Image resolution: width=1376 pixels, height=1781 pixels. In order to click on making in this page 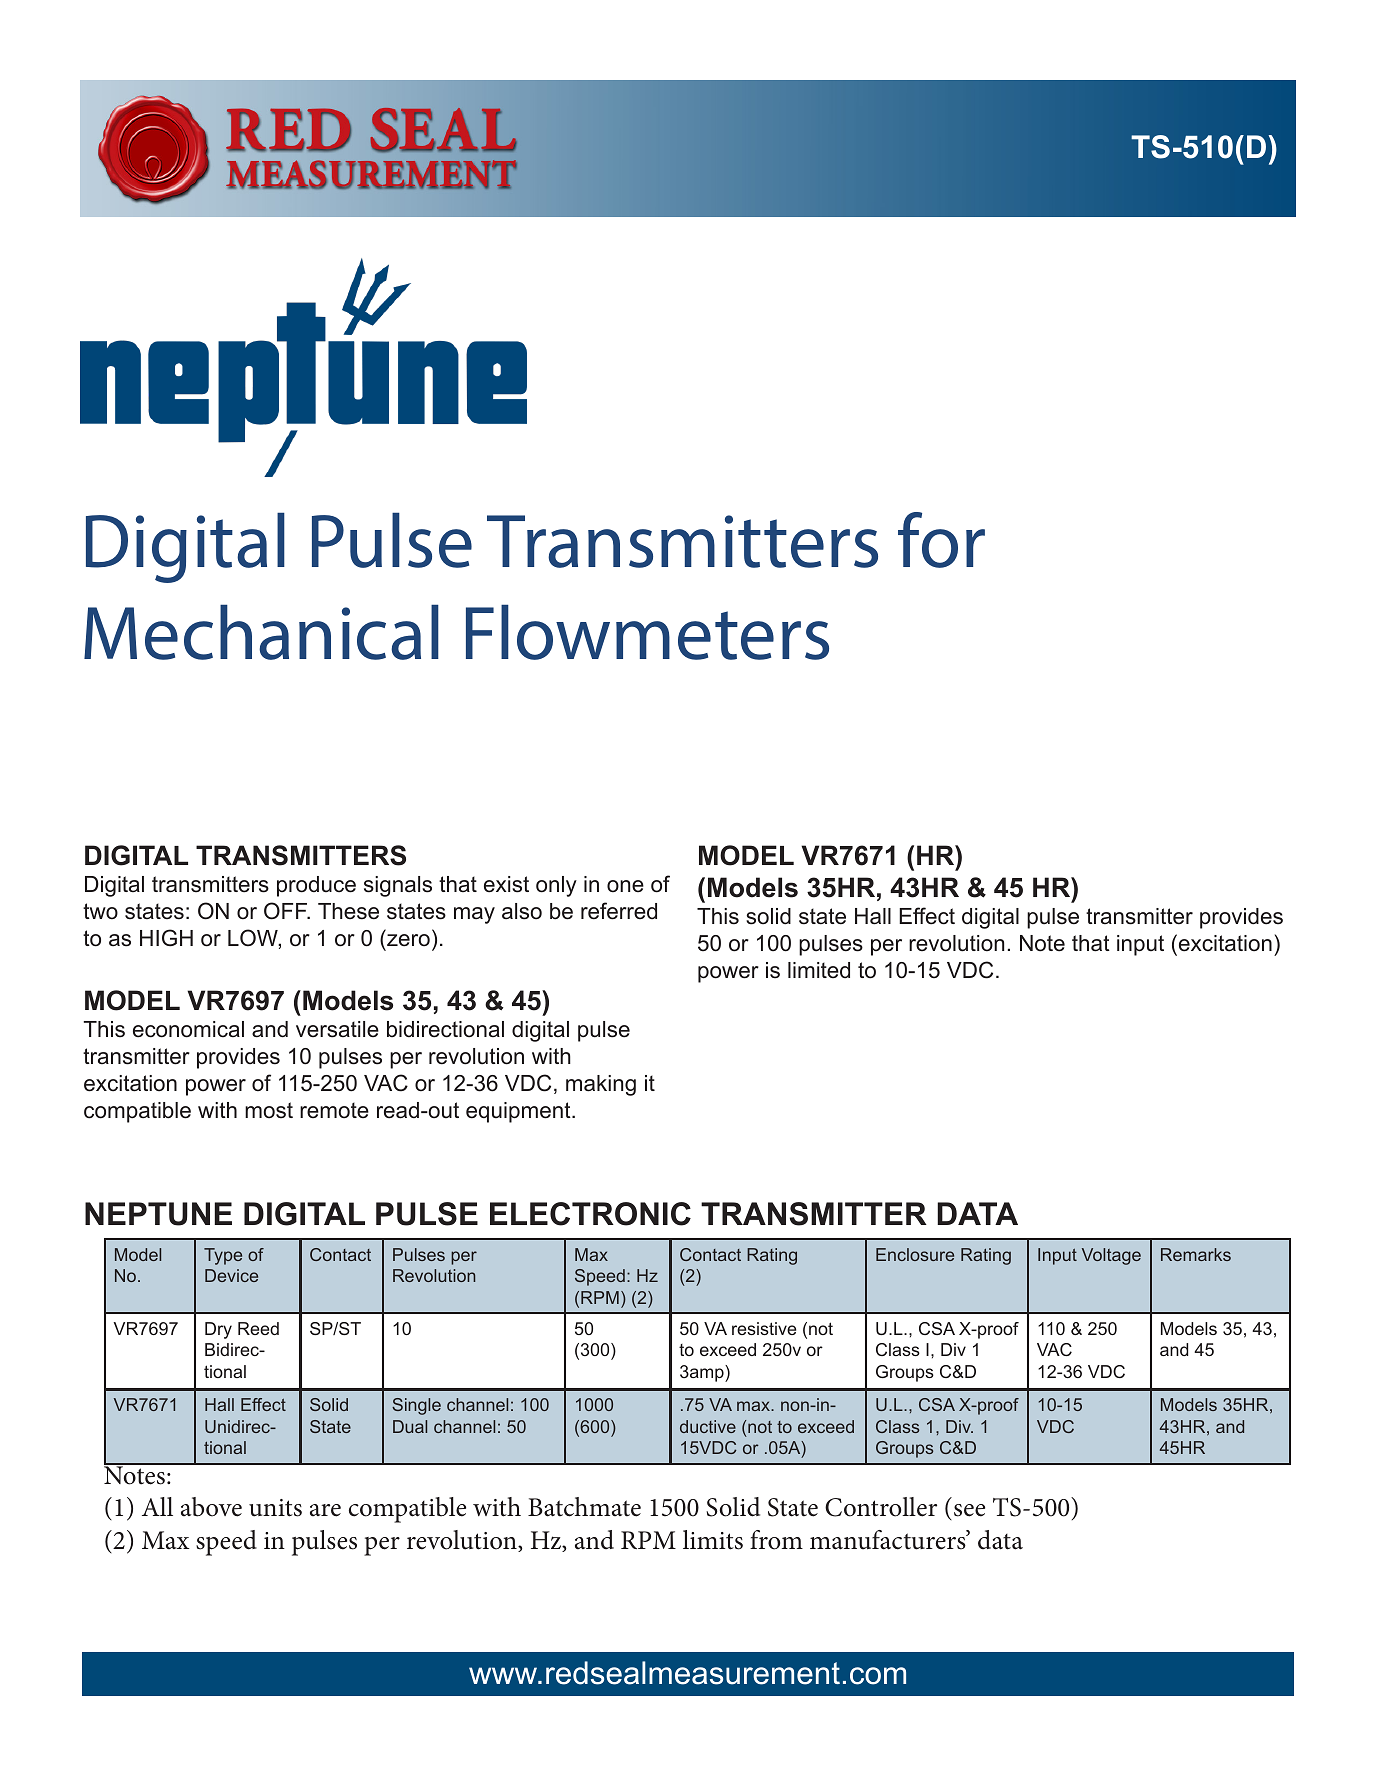, I will do `click(601, 1085)`.
